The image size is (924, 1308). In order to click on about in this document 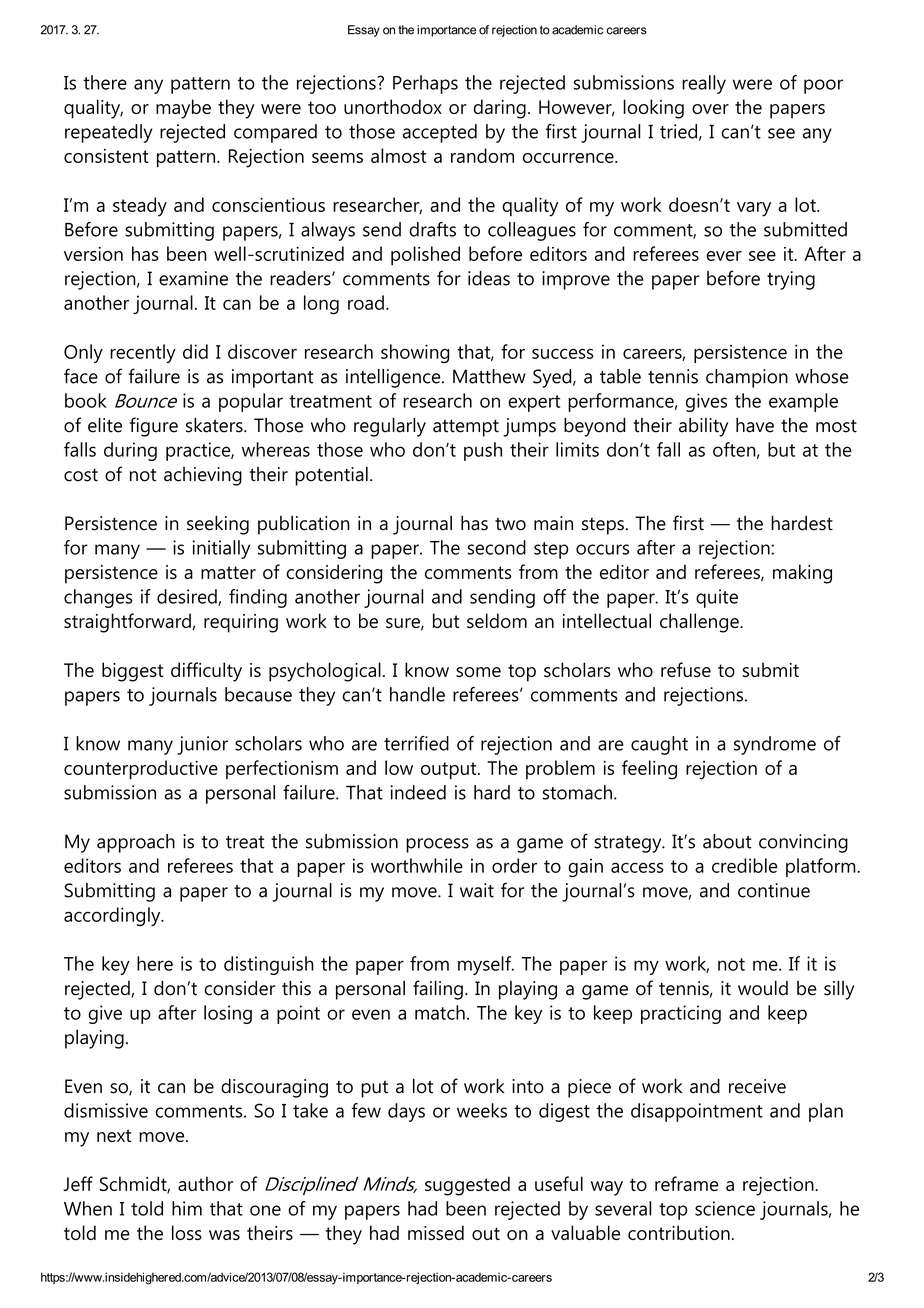, I will do `click(727, 841)`.
